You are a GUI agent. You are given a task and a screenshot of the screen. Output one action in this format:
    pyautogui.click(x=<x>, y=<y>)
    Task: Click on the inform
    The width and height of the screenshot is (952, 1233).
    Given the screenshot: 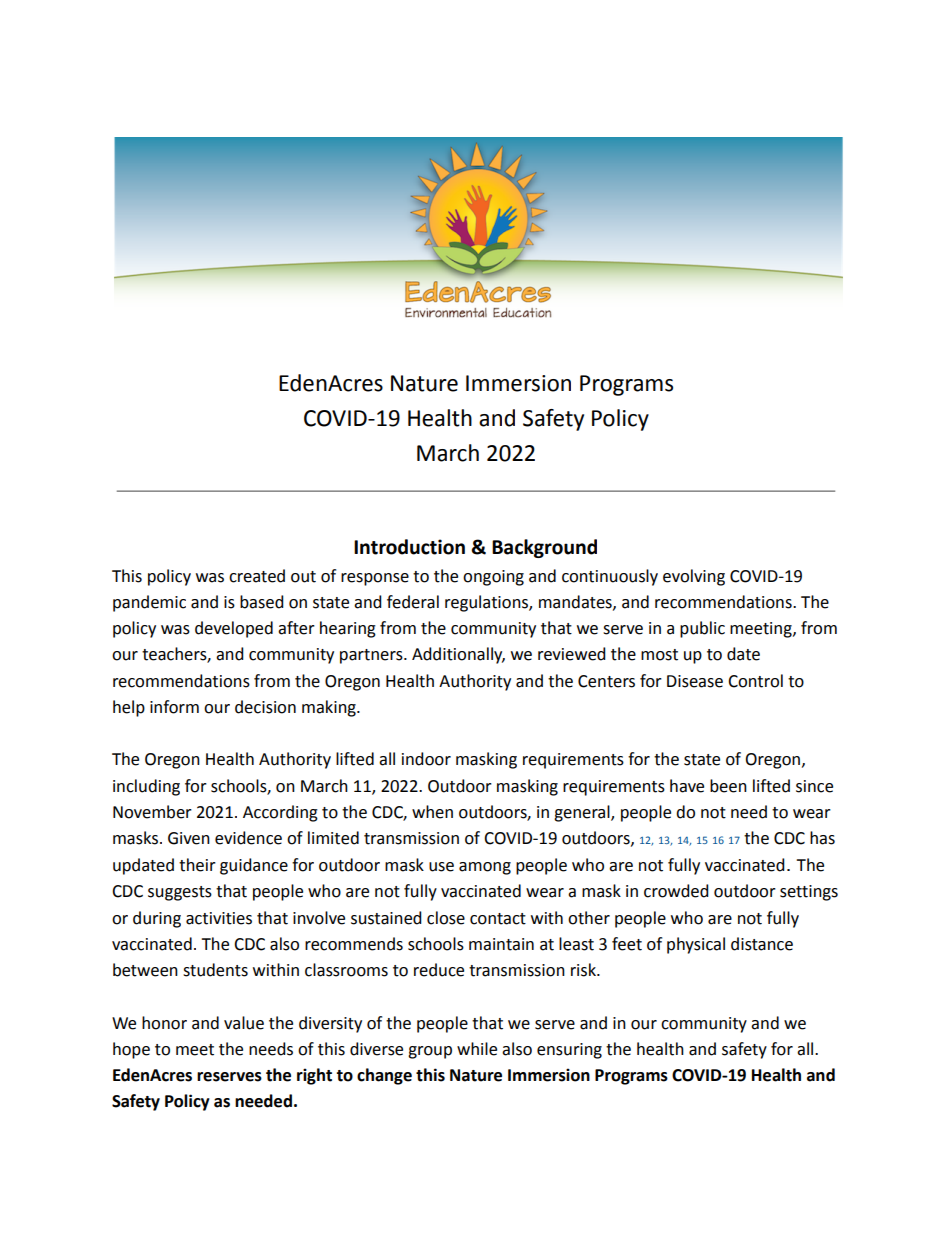 What is the action you would take?
    pyautogui.click(x=174, y=707)
